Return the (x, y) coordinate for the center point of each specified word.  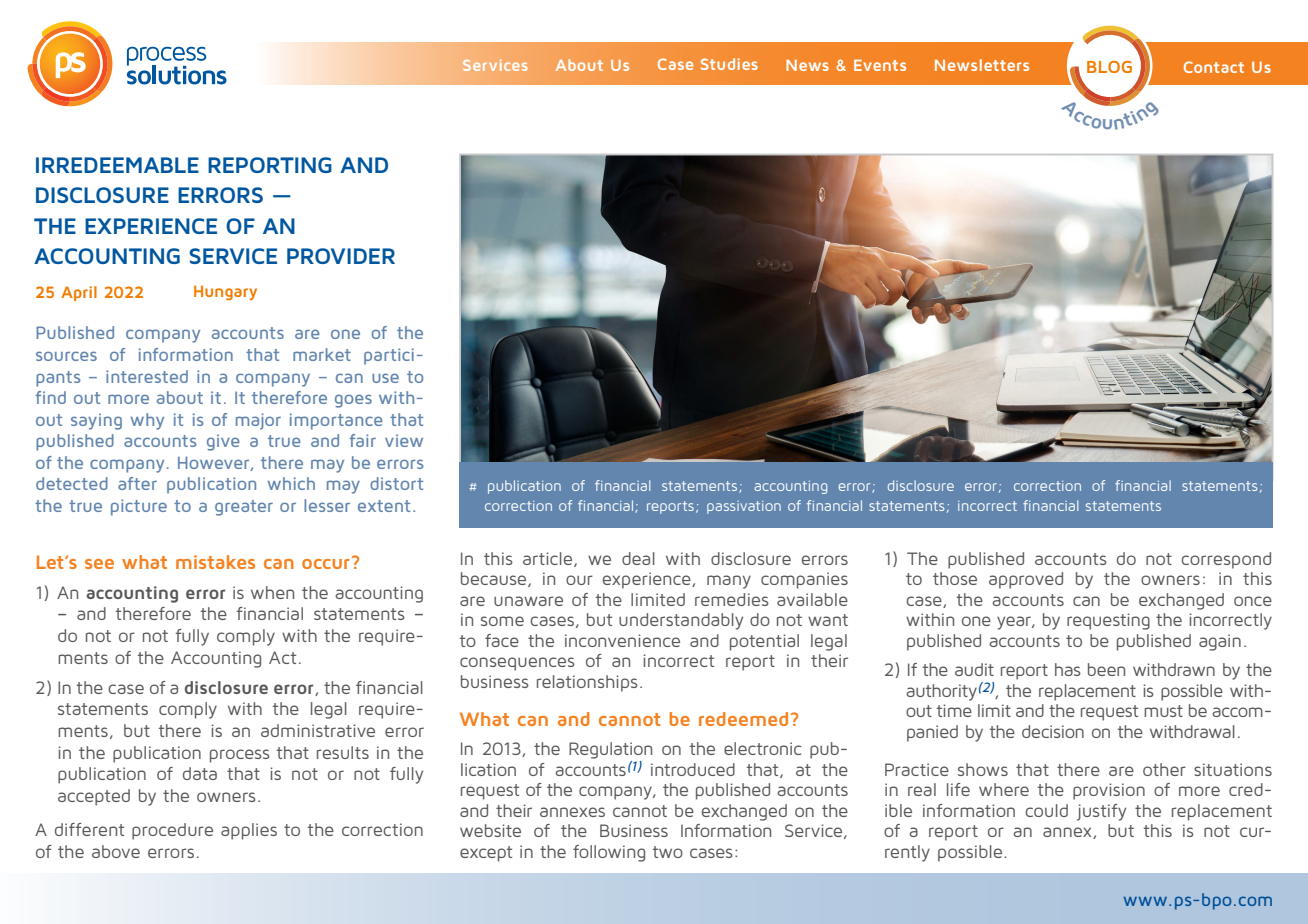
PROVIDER (341, 256)
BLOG (1109, 67)
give (223, 442)
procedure (172, 831)
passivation (744, 507)
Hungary (225, 292)
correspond (1226, 560)
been (1106, 669)
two (668, 852)
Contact (1214, 67)
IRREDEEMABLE (117, 165)
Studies (729, 64)
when (272, 592)
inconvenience (622, 640)
